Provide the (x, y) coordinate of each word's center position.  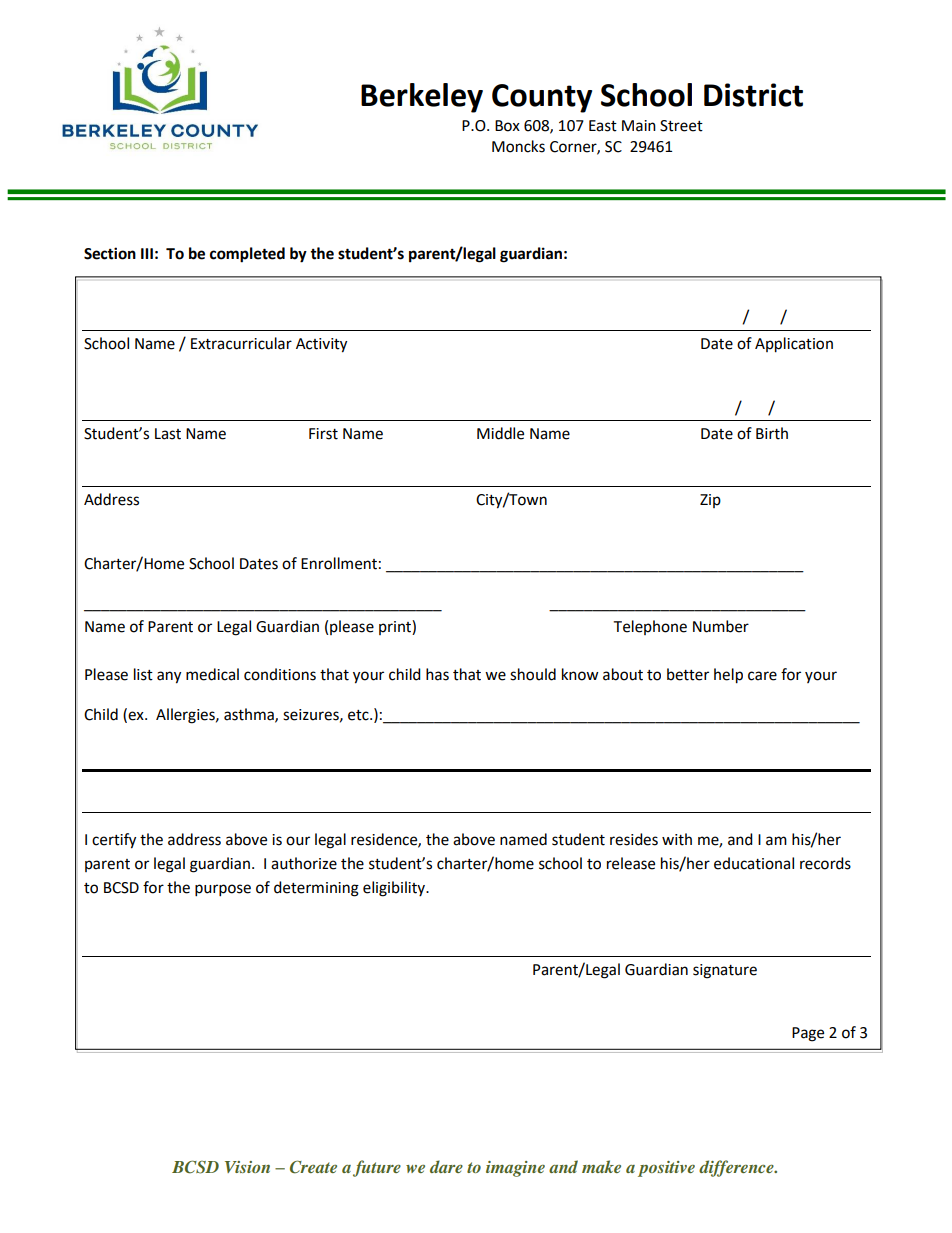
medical (212, 674)
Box (507, 126)
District (753, 95)
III (147, 253)
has (437, 674)
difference (737, 1168)
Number (721, 626)
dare (446, 1166)
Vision (247, 1167)
